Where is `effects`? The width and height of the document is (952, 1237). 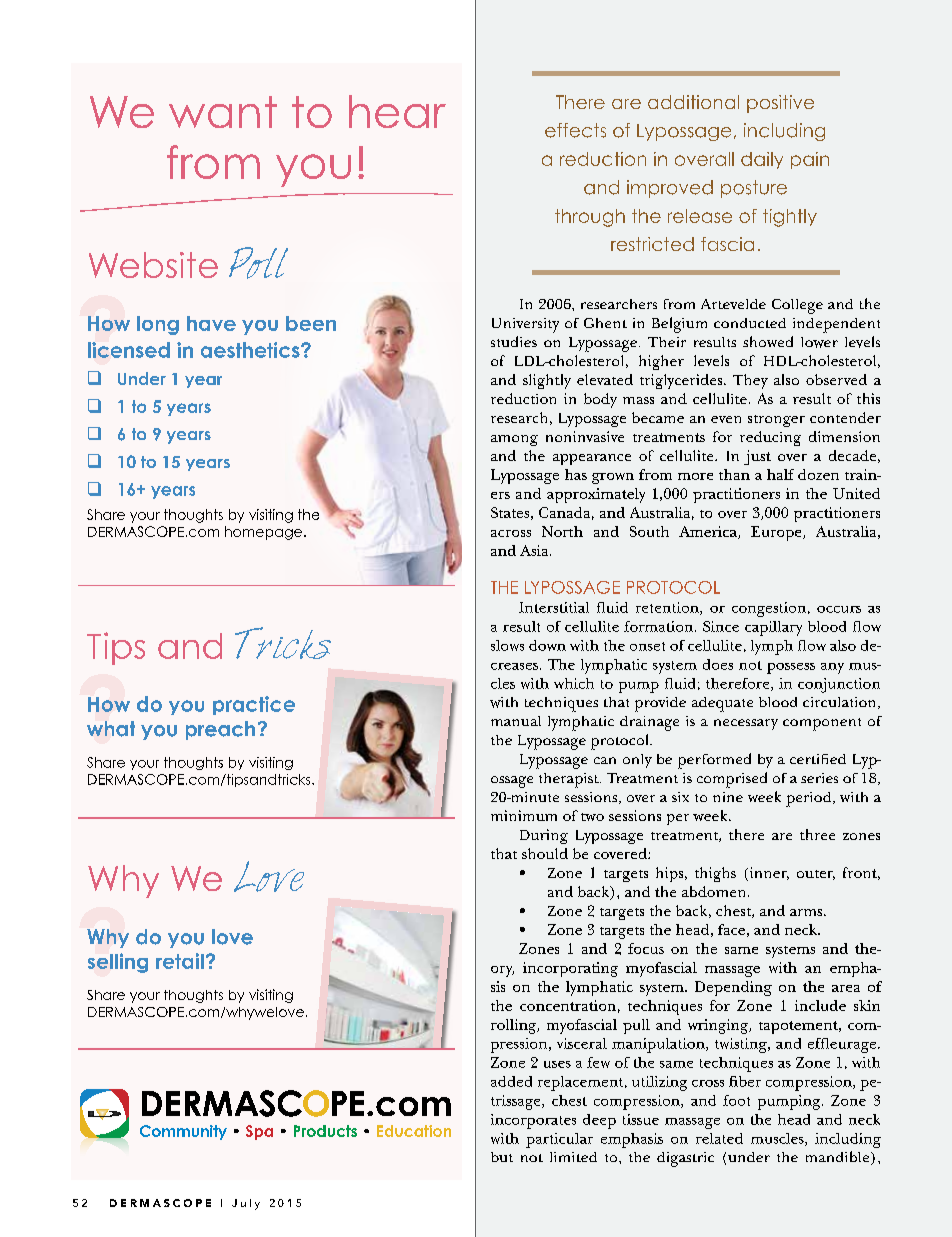
effects is located at coordinates (575, 130).
